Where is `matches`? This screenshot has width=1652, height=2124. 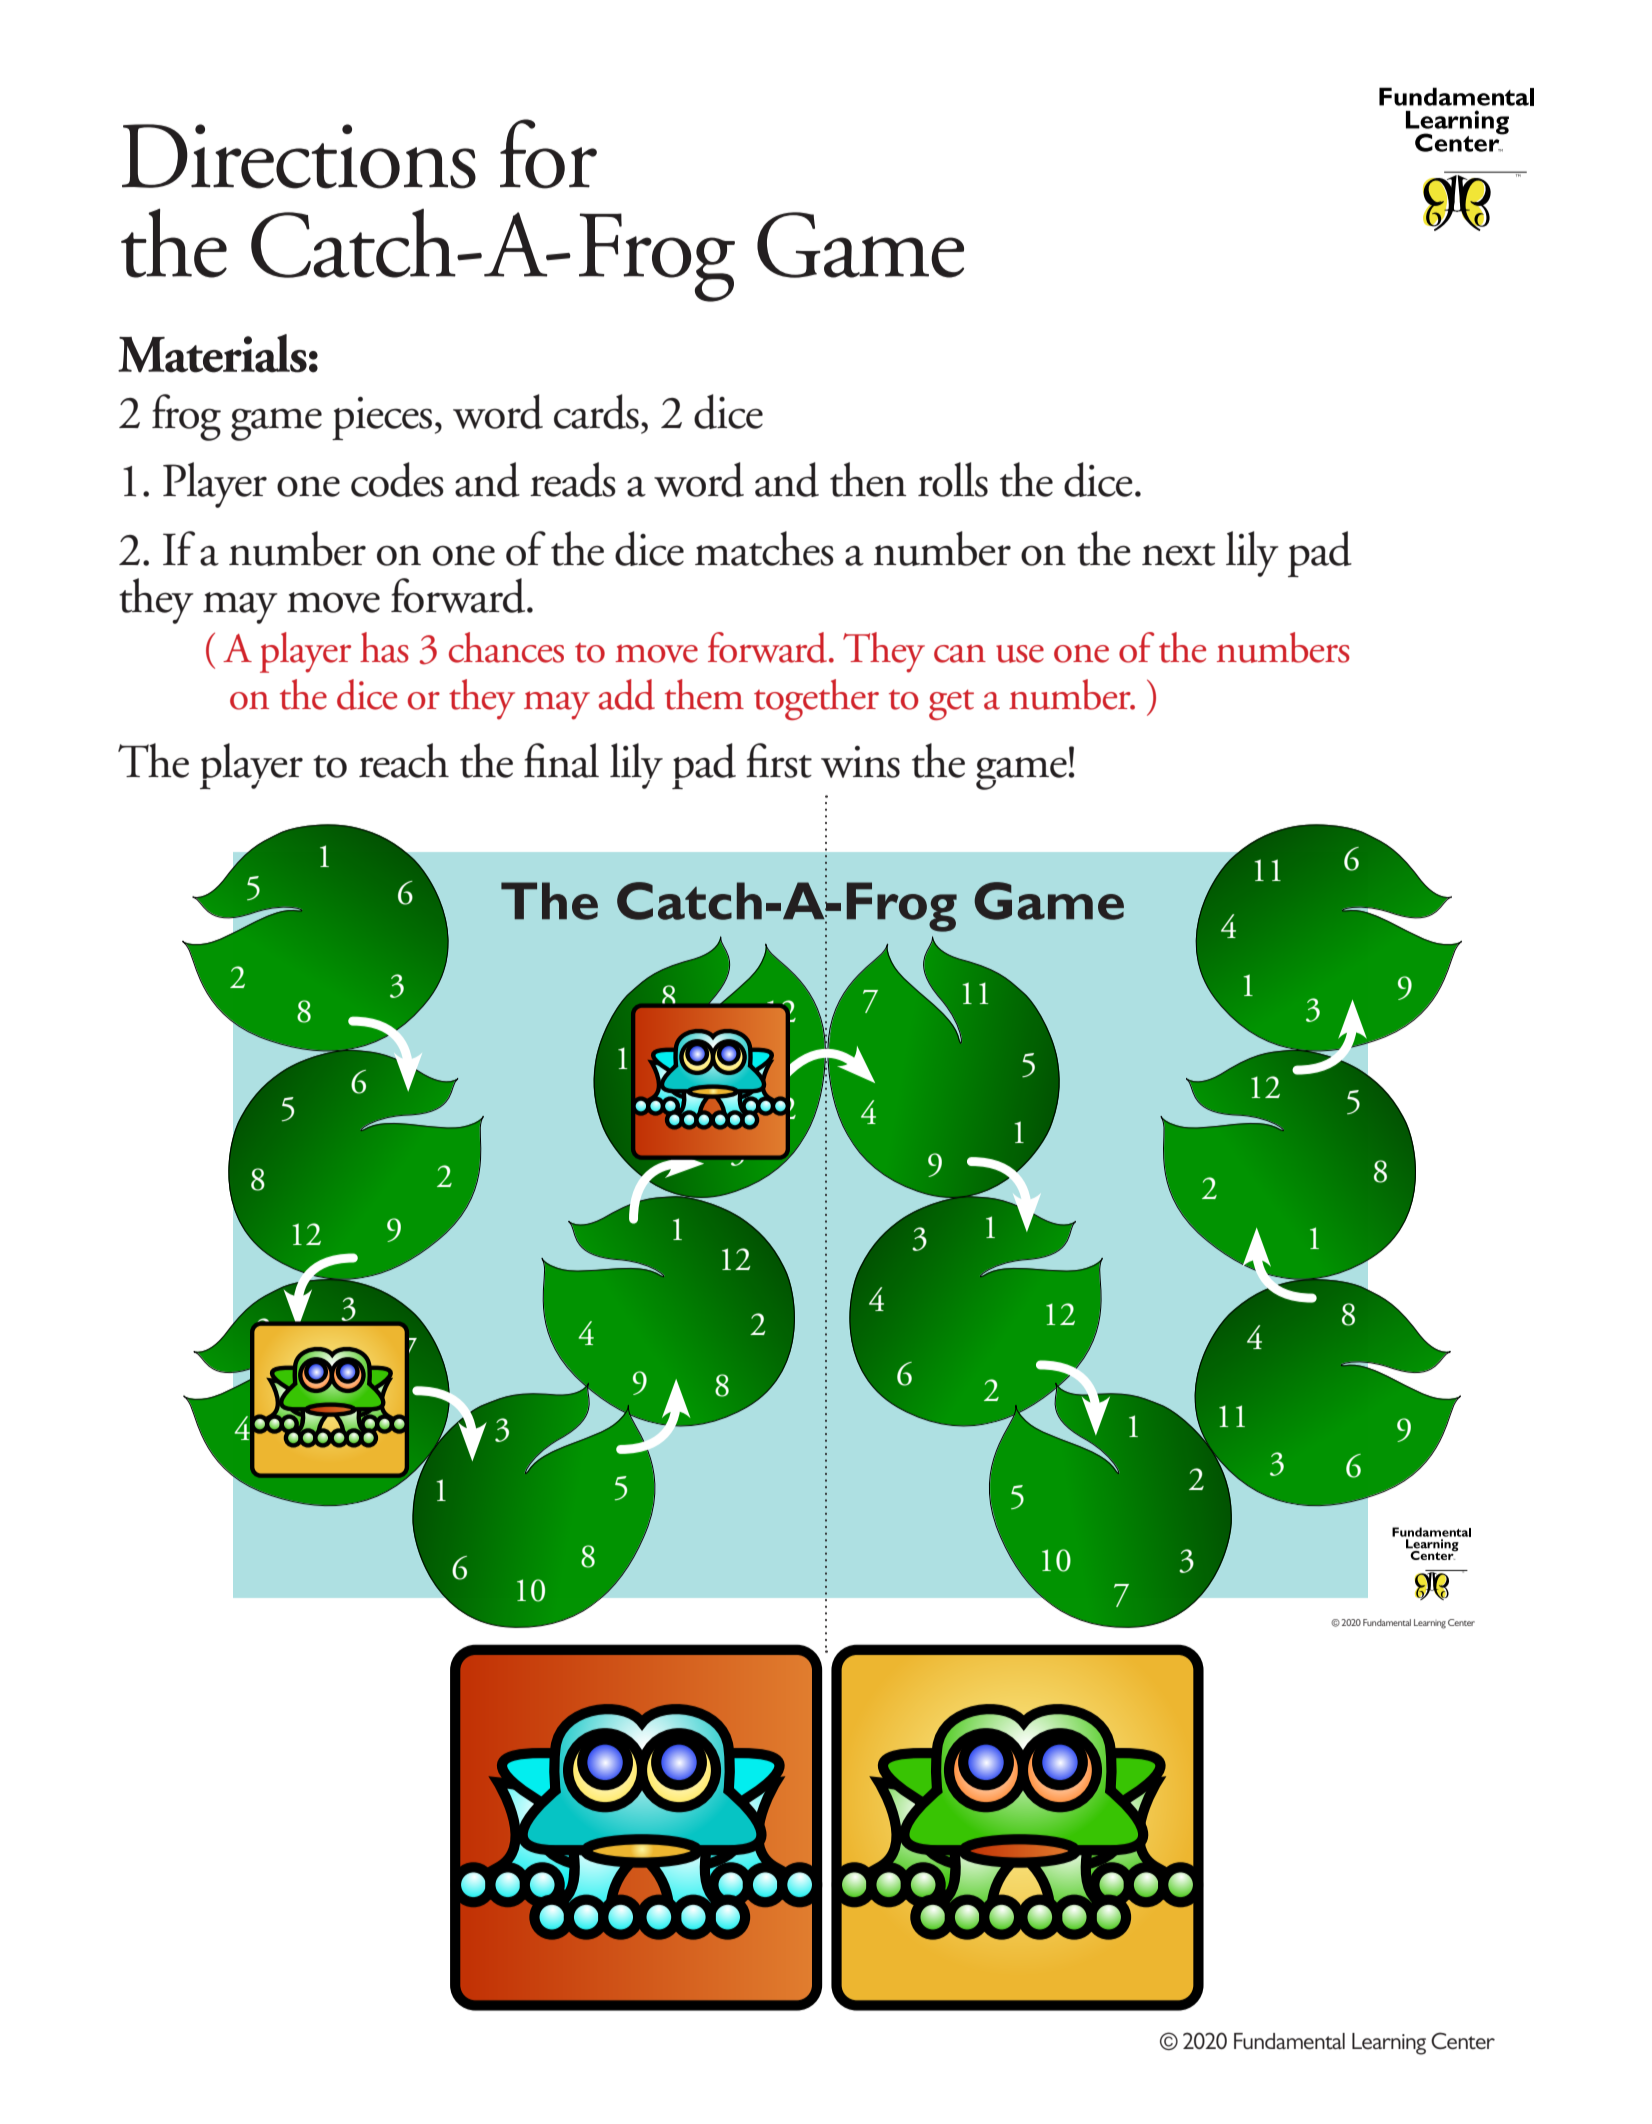
matches is located at coordinates (764, 548).
